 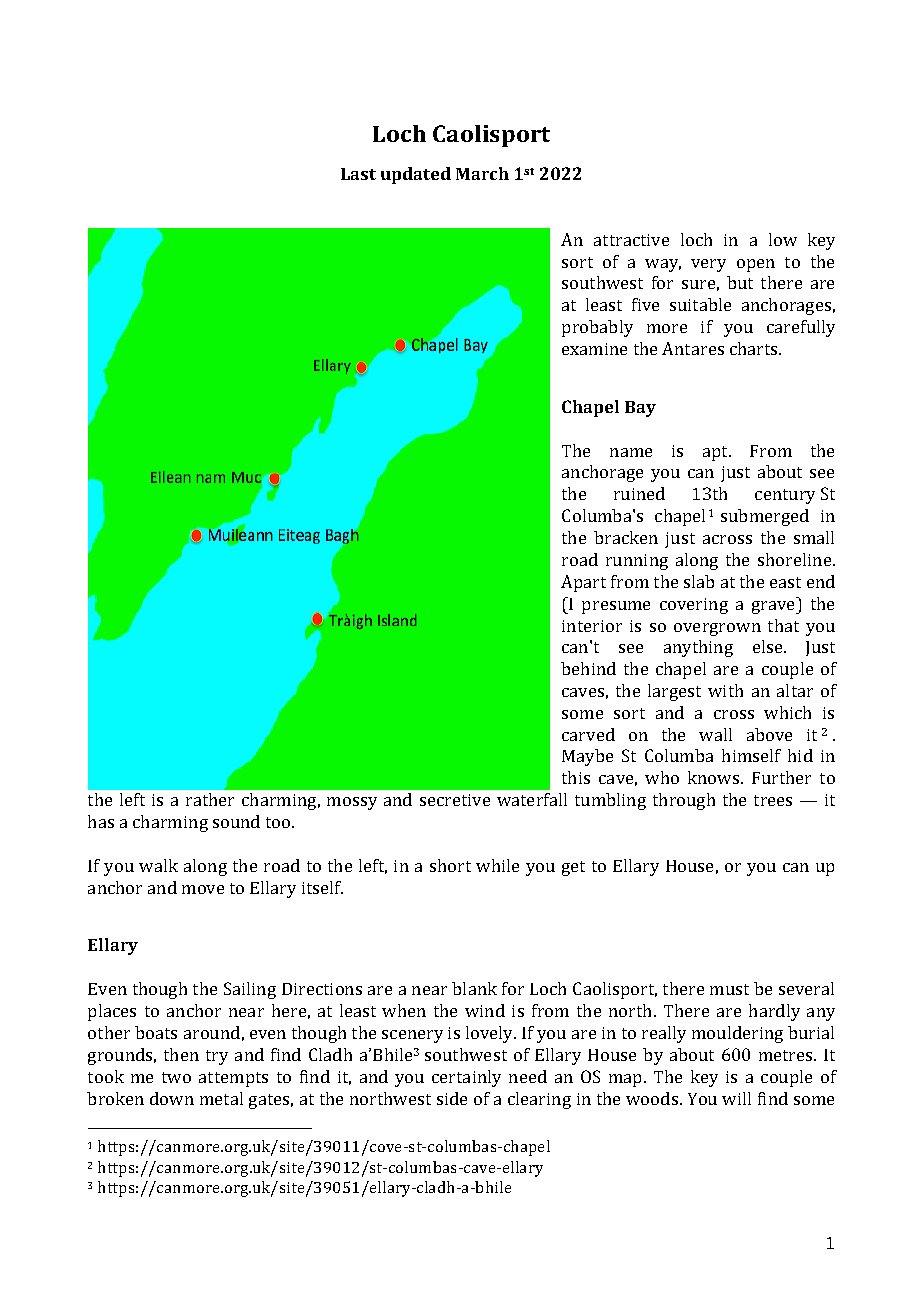 I want to click on two, so click(x=176, y=1077).
